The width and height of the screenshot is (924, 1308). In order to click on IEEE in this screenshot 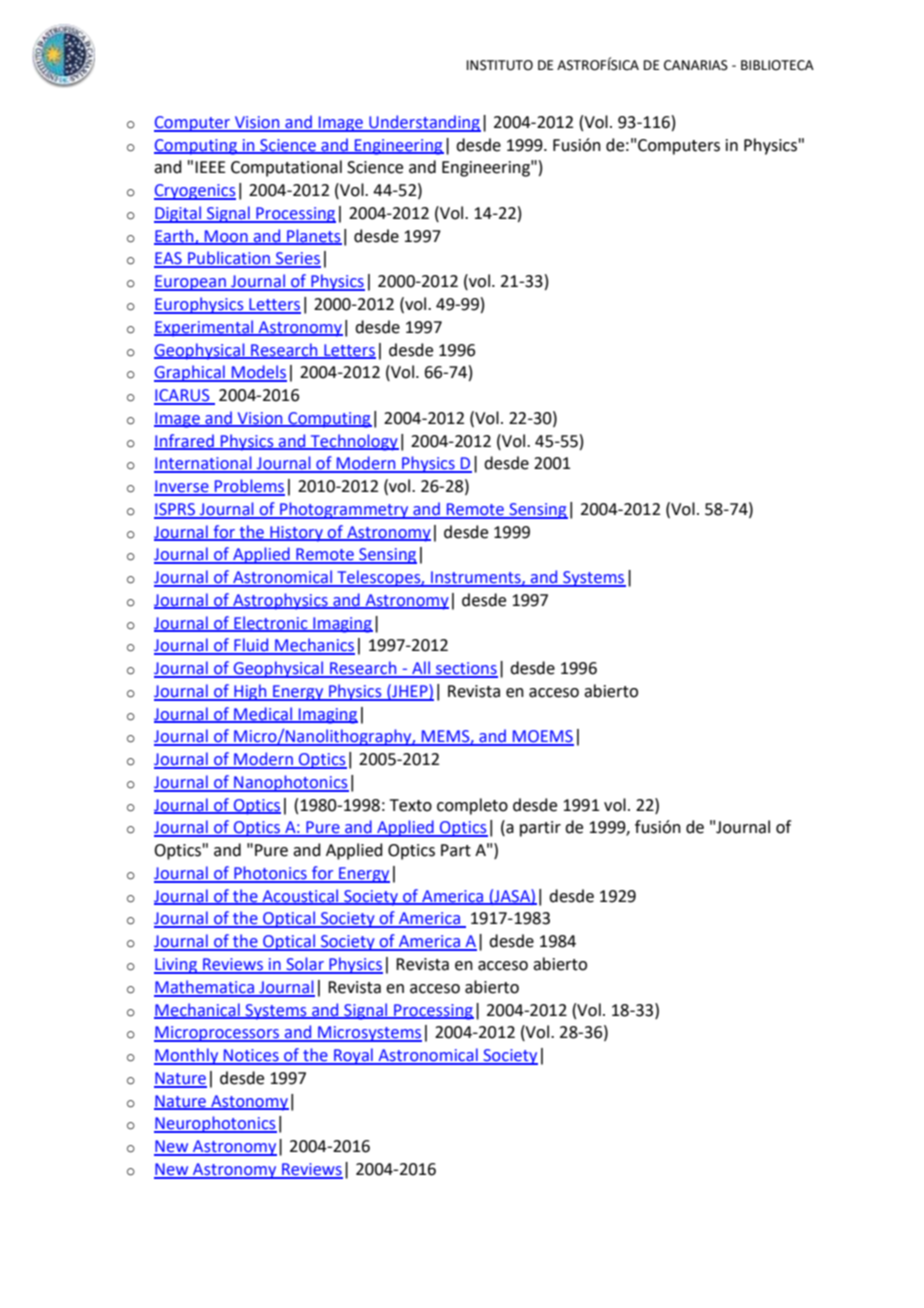, I will do `click(210, 167)`.
